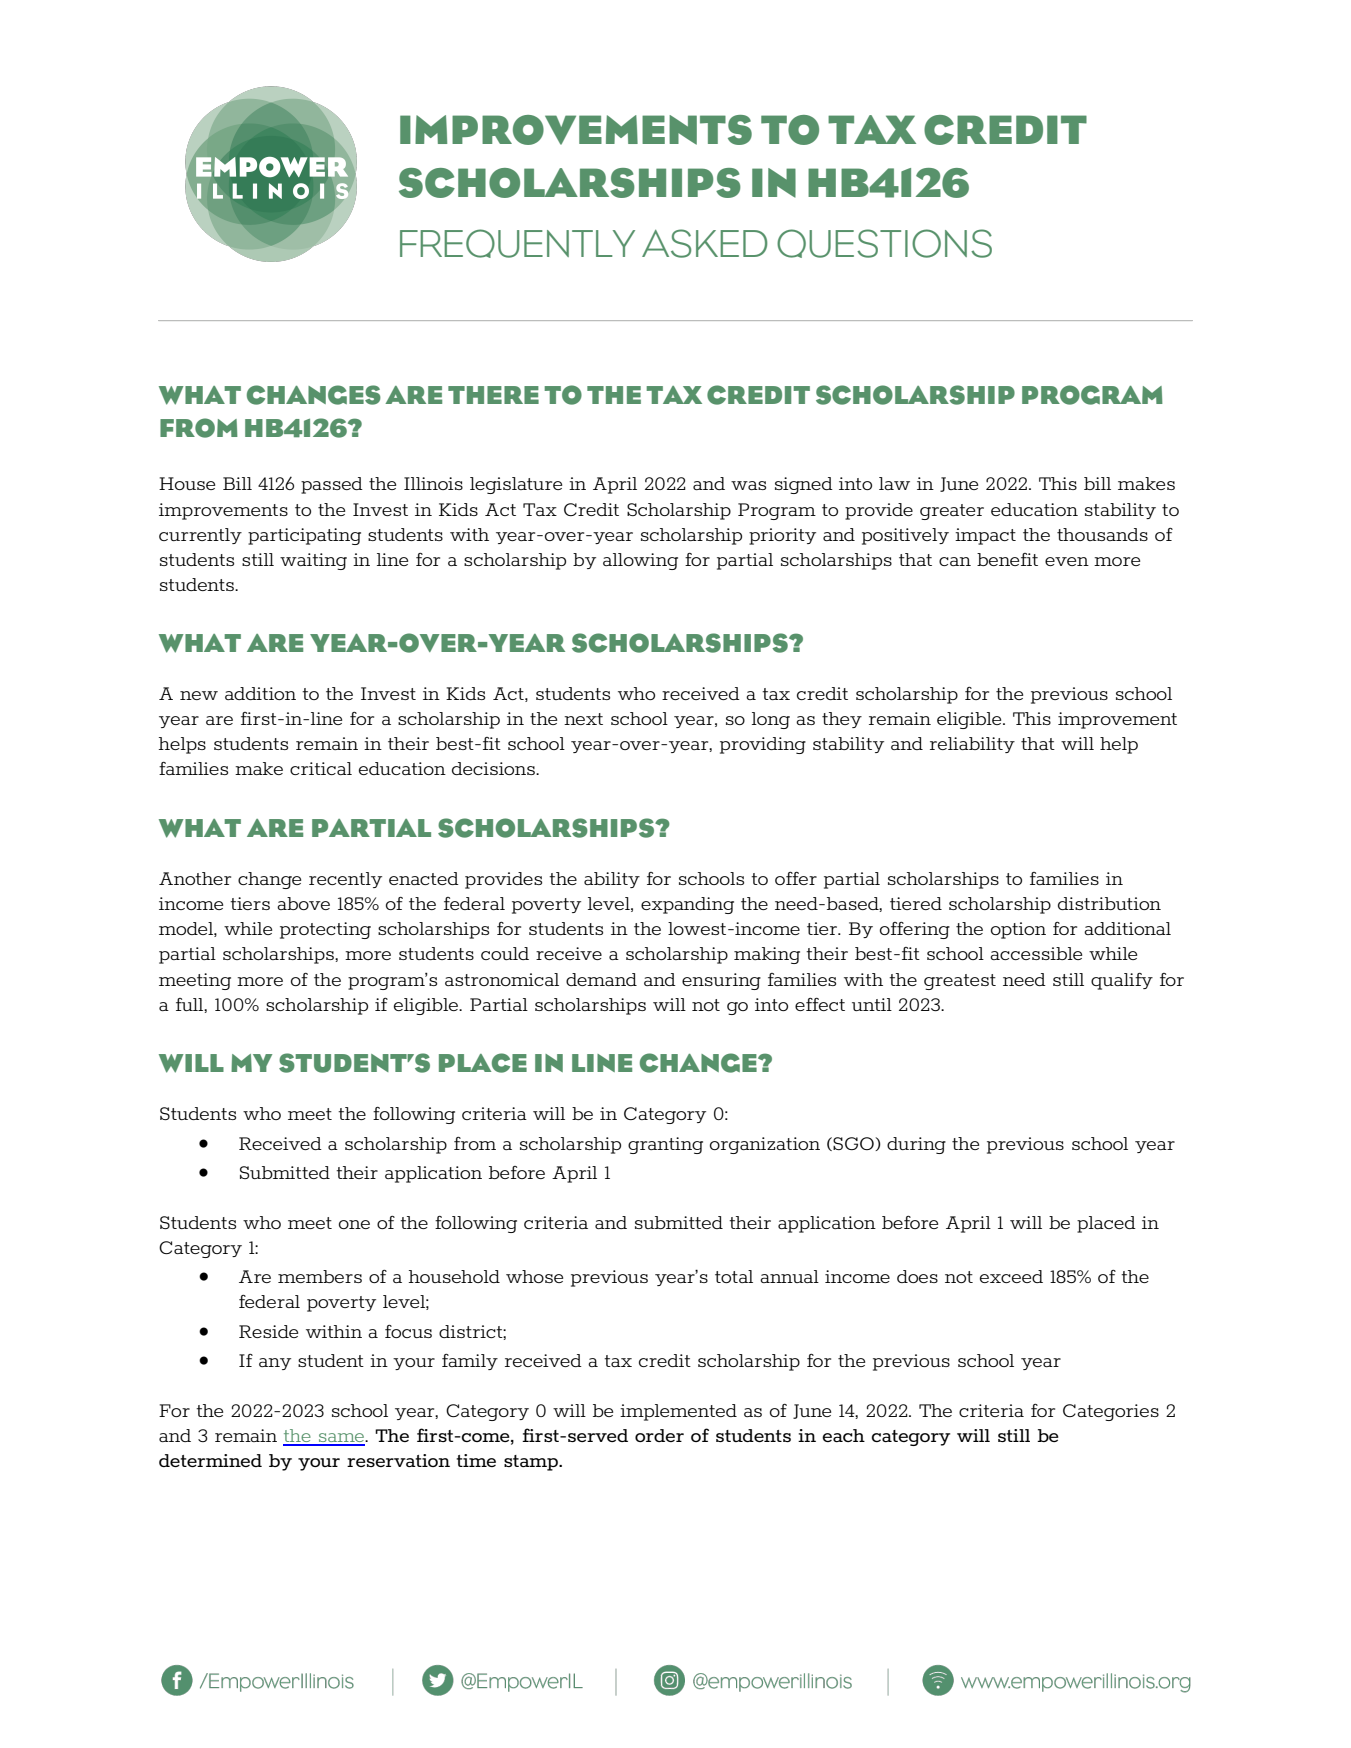  Describe the element at coordinates (1018, 930) in the image. I see `option` at that location.
